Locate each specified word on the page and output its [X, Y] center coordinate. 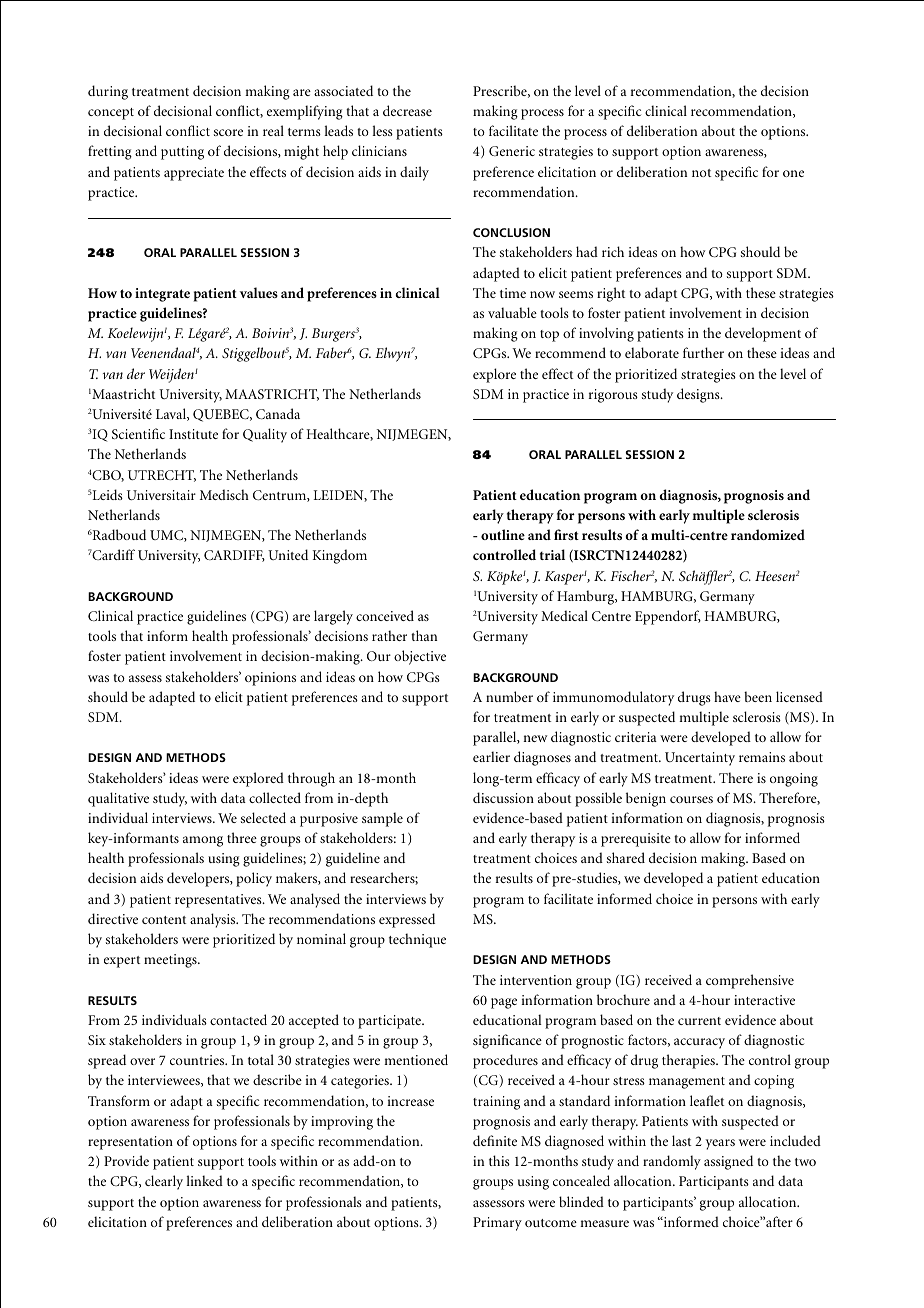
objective [420, 657]
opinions [270, 679]
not [701, 173]
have [727, 696]
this [499, 1160]
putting [182, 153]
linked [204, 1180]
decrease [407, 110]
